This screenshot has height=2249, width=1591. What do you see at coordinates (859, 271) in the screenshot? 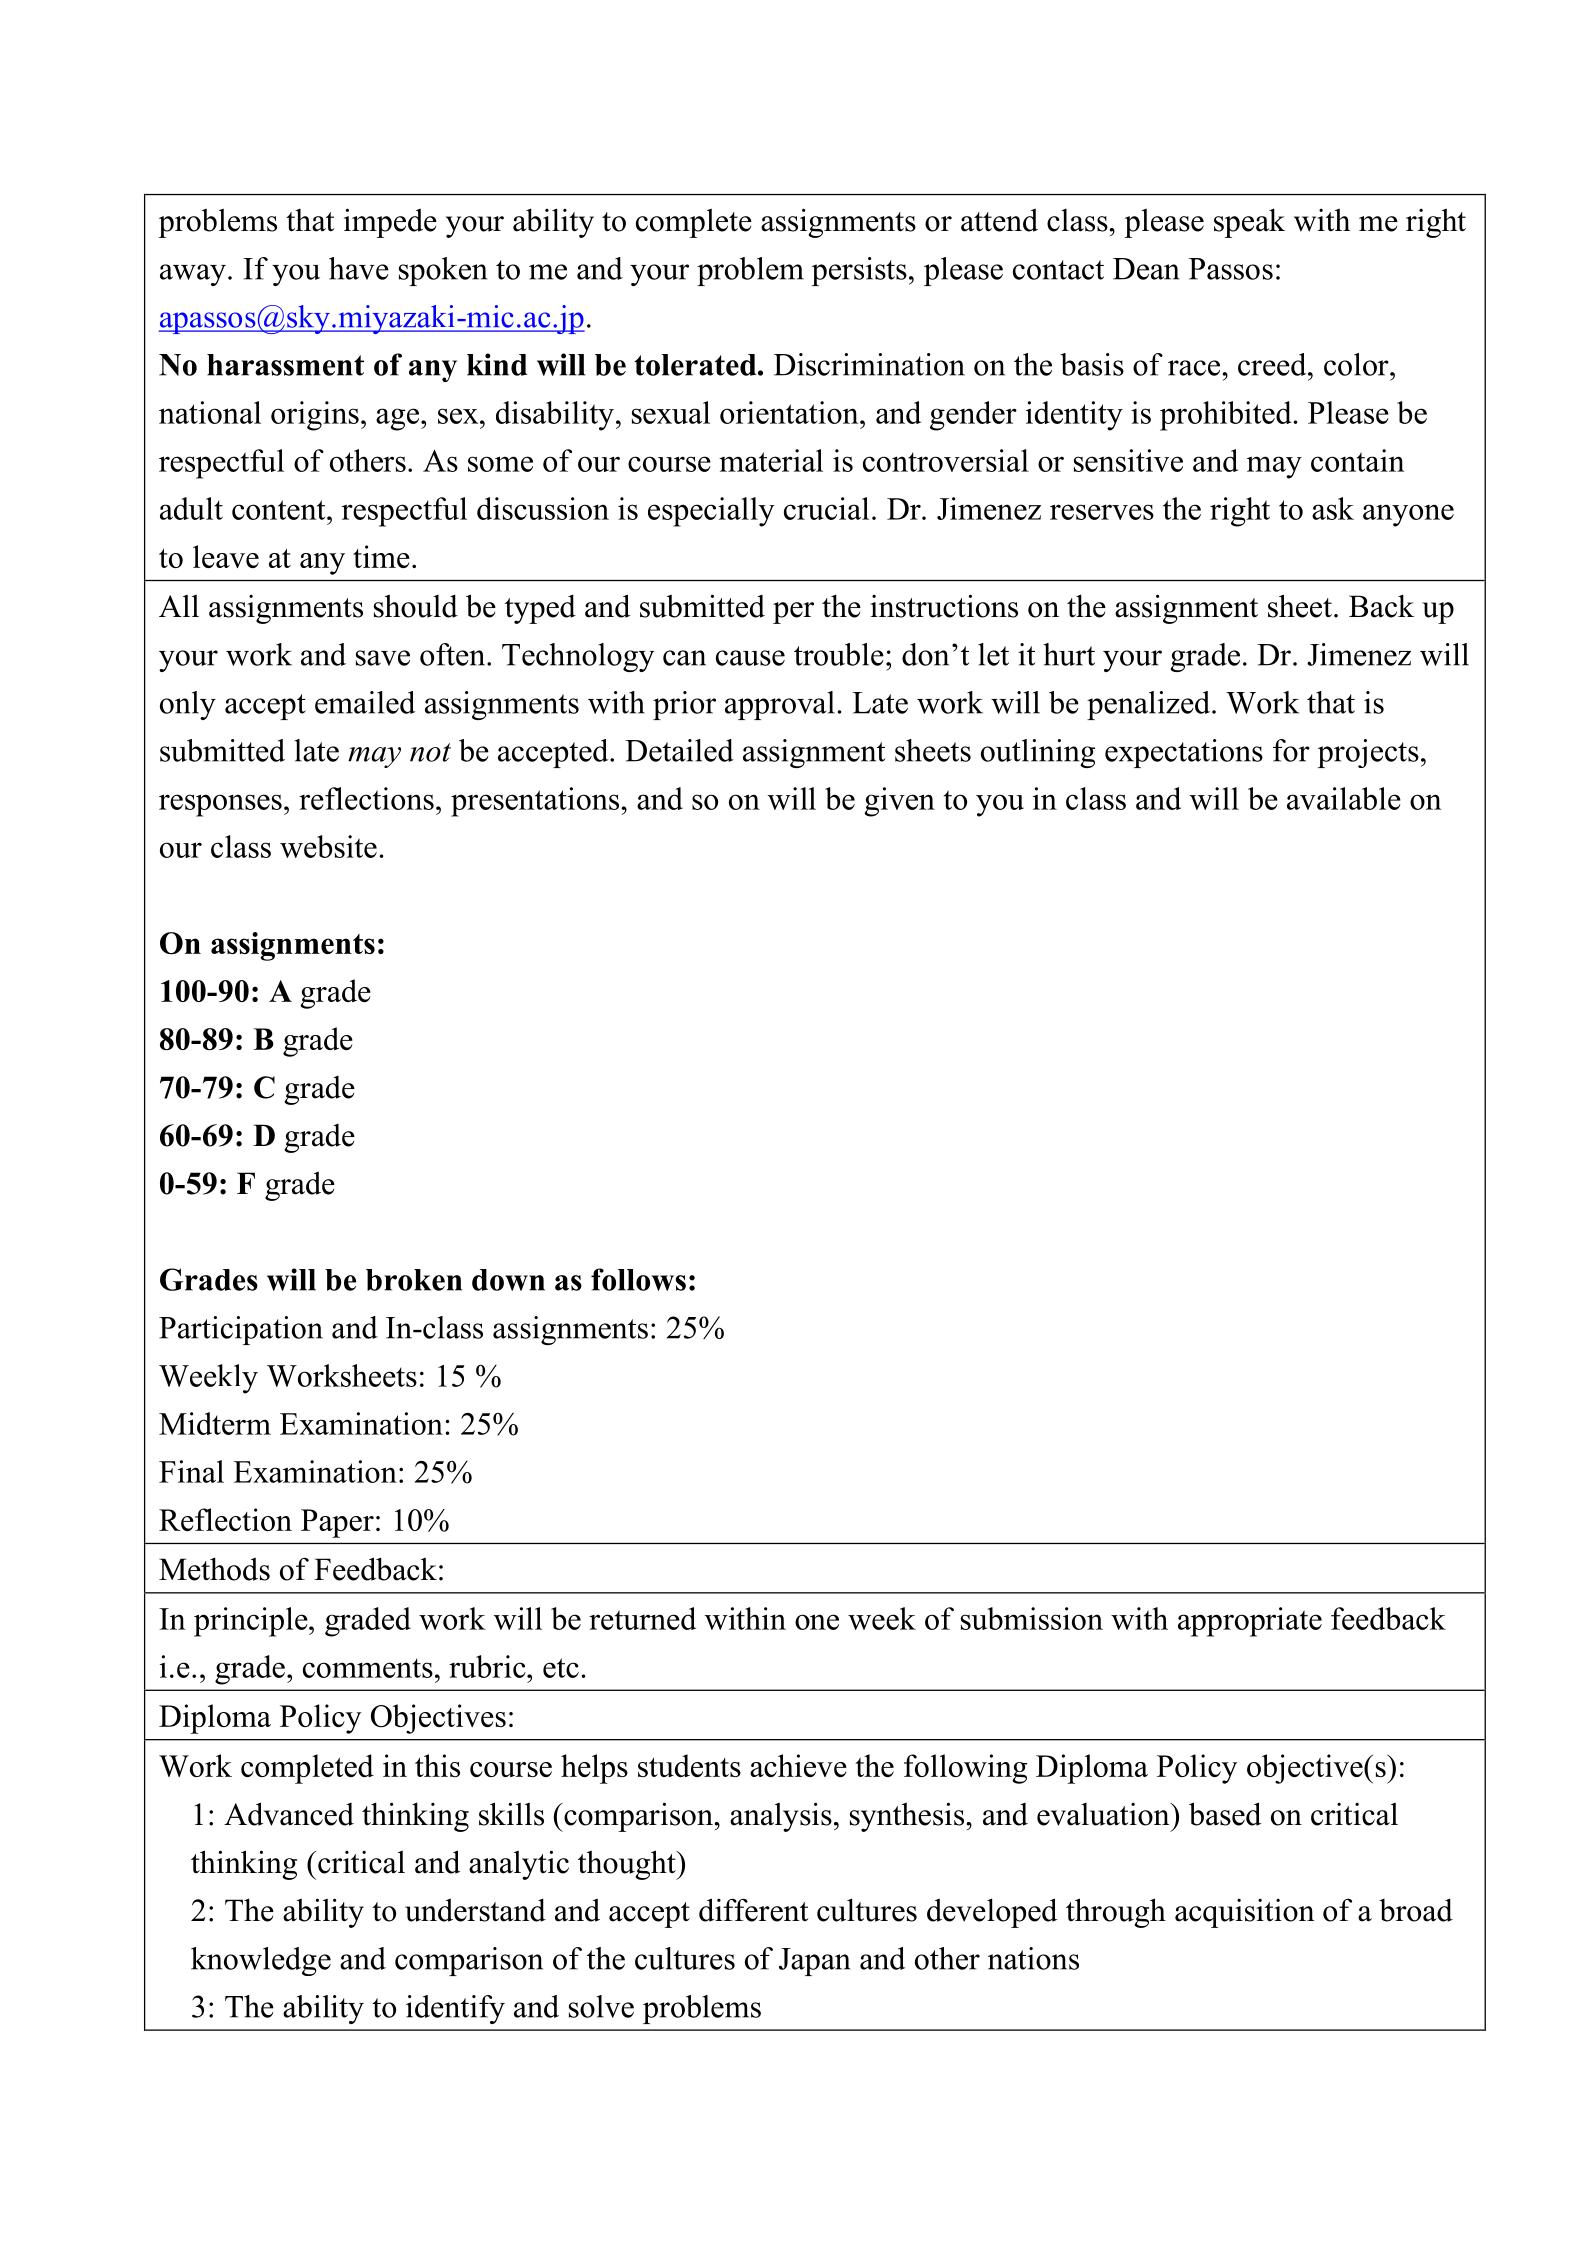
I see `persists` at bounding box center [859, 271].
